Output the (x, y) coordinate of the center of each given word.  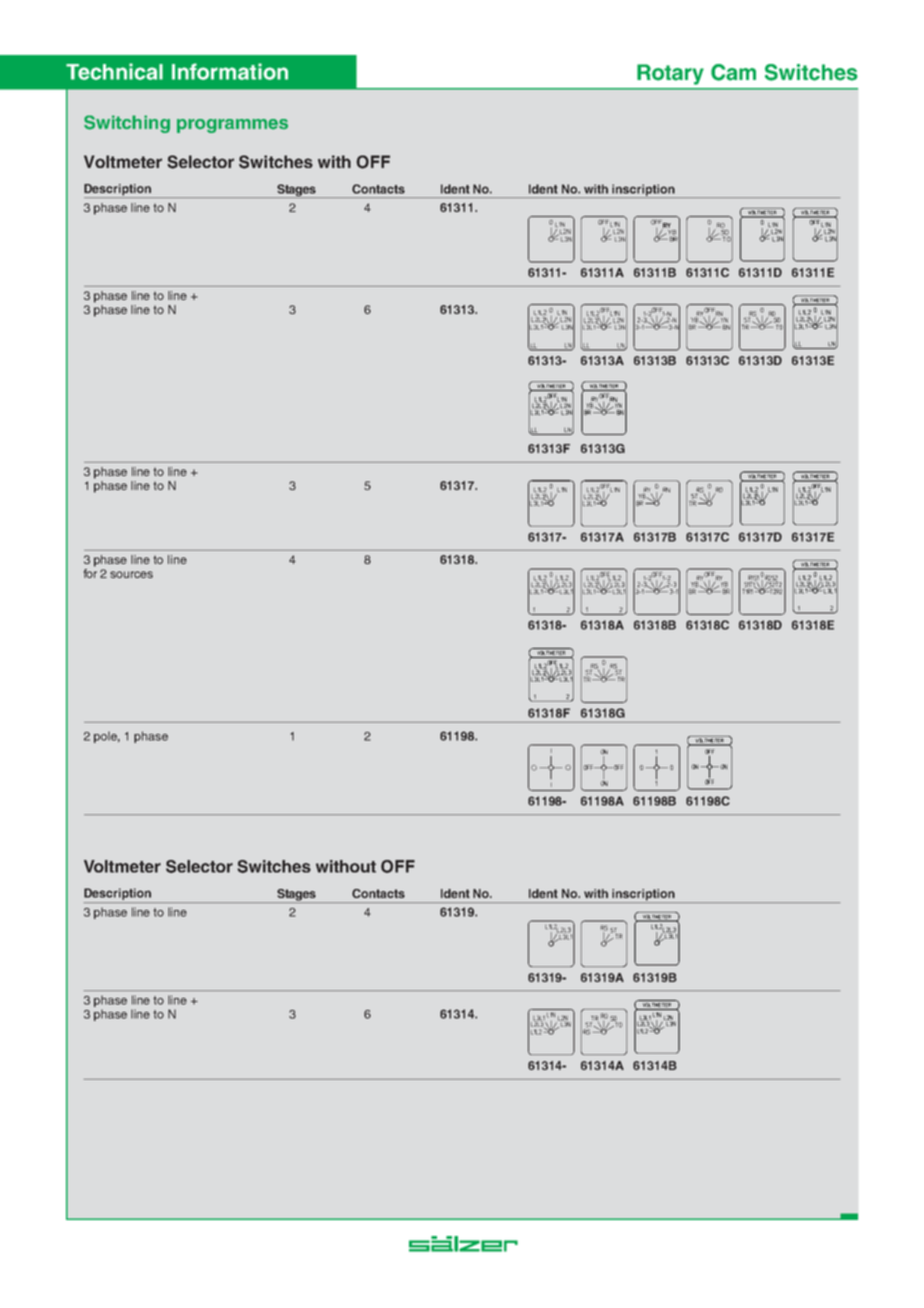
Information (230, 71)
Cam (733, 72)
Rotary (670, 74)
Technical (114, 71)
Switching (127, 124)
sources (131, 574)
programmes (232, 126)
